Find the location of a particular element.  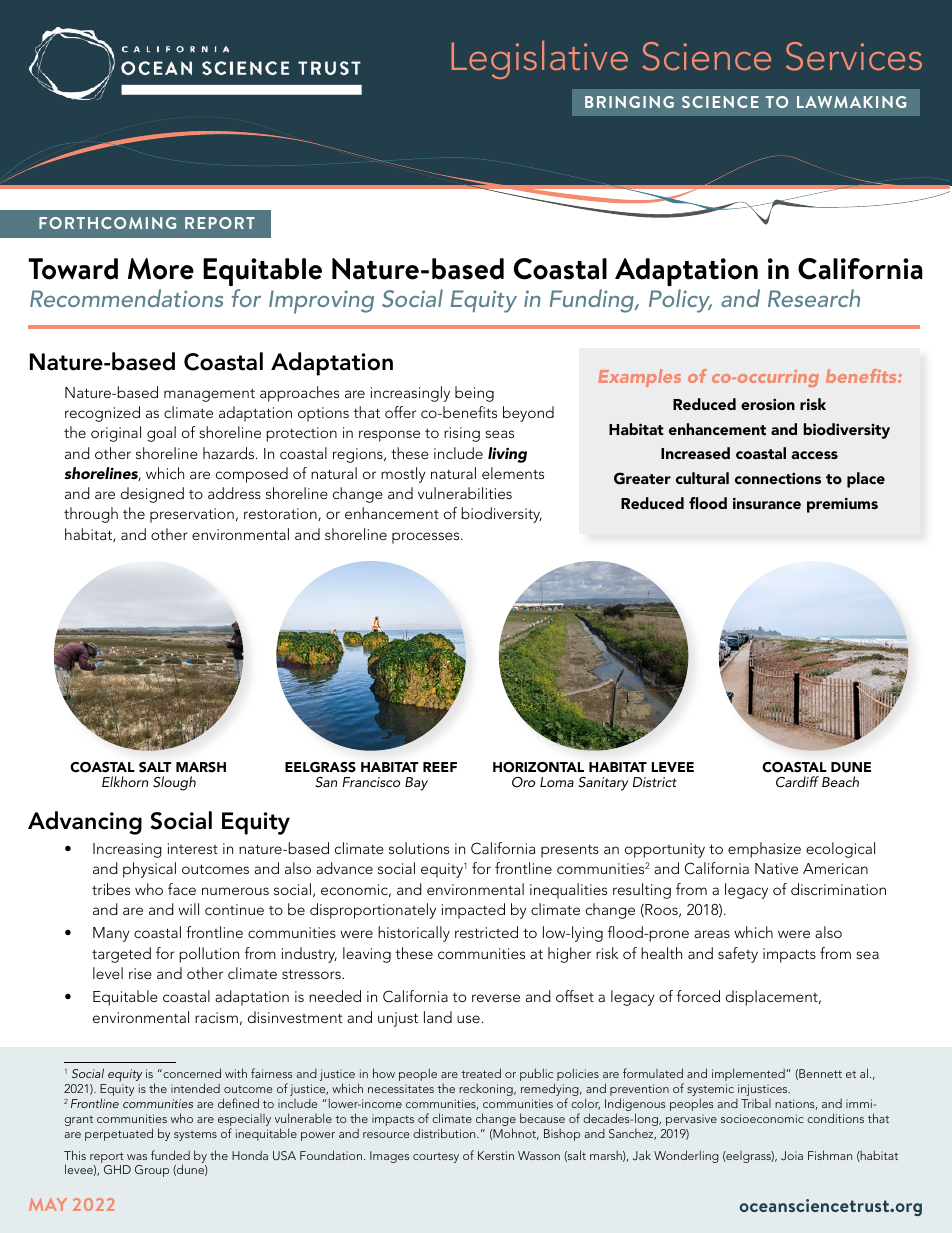

courtesy is located at coordinates (436, 1158).
